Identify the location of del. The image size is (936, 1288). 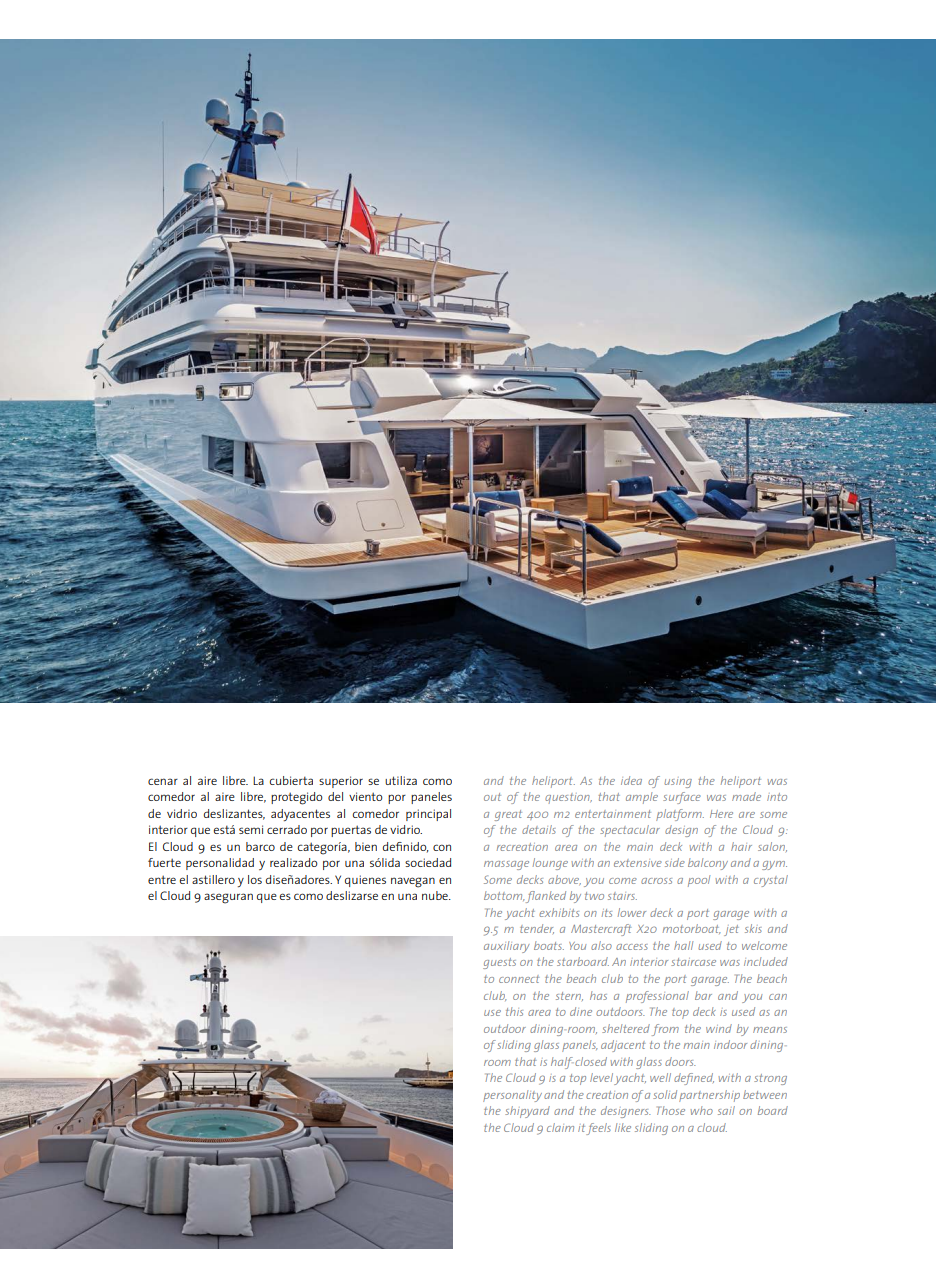
(335, 796).
